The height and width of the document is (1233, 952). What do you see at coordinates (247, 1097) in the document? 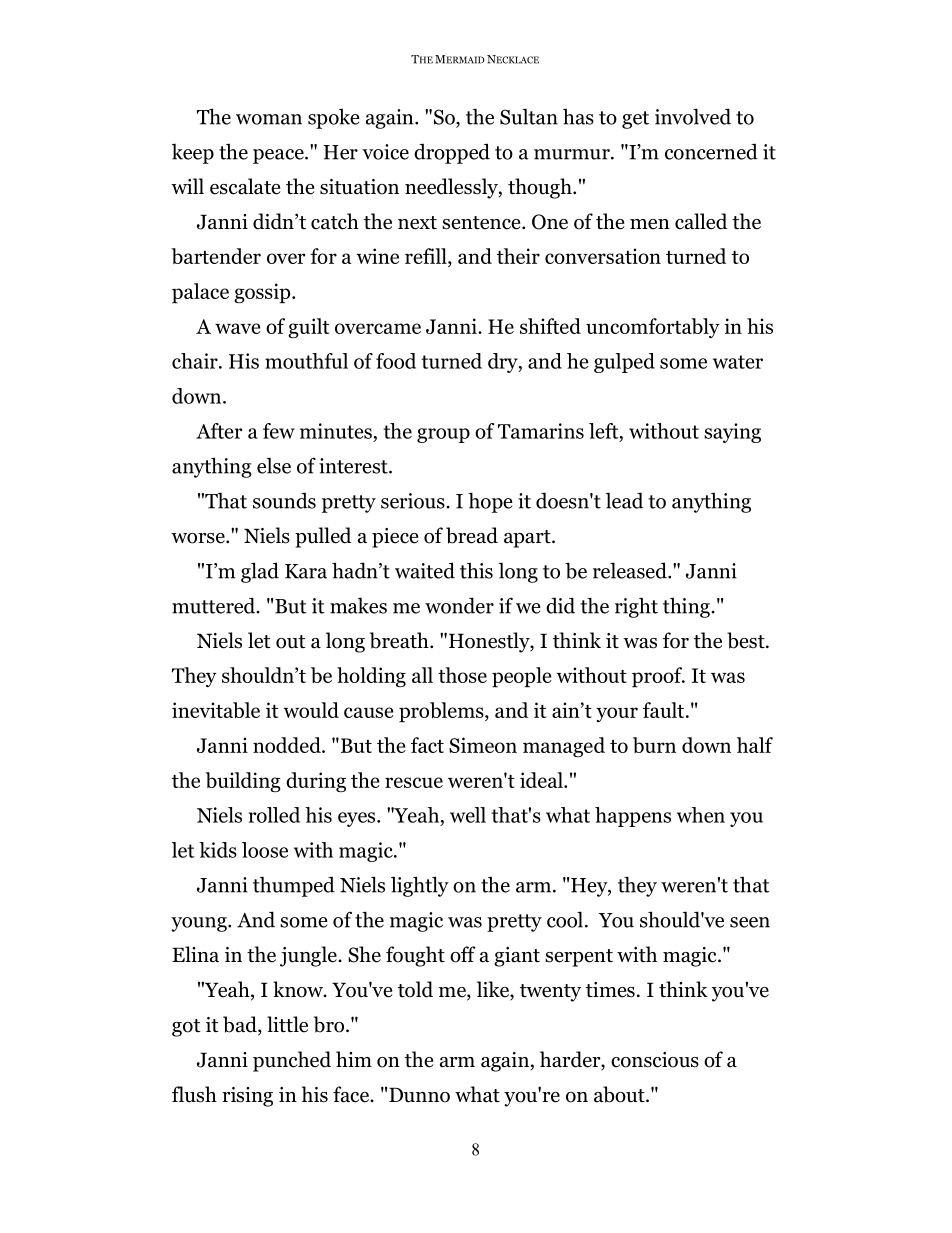
I see `rising` at bounding box center [247, 1097].
